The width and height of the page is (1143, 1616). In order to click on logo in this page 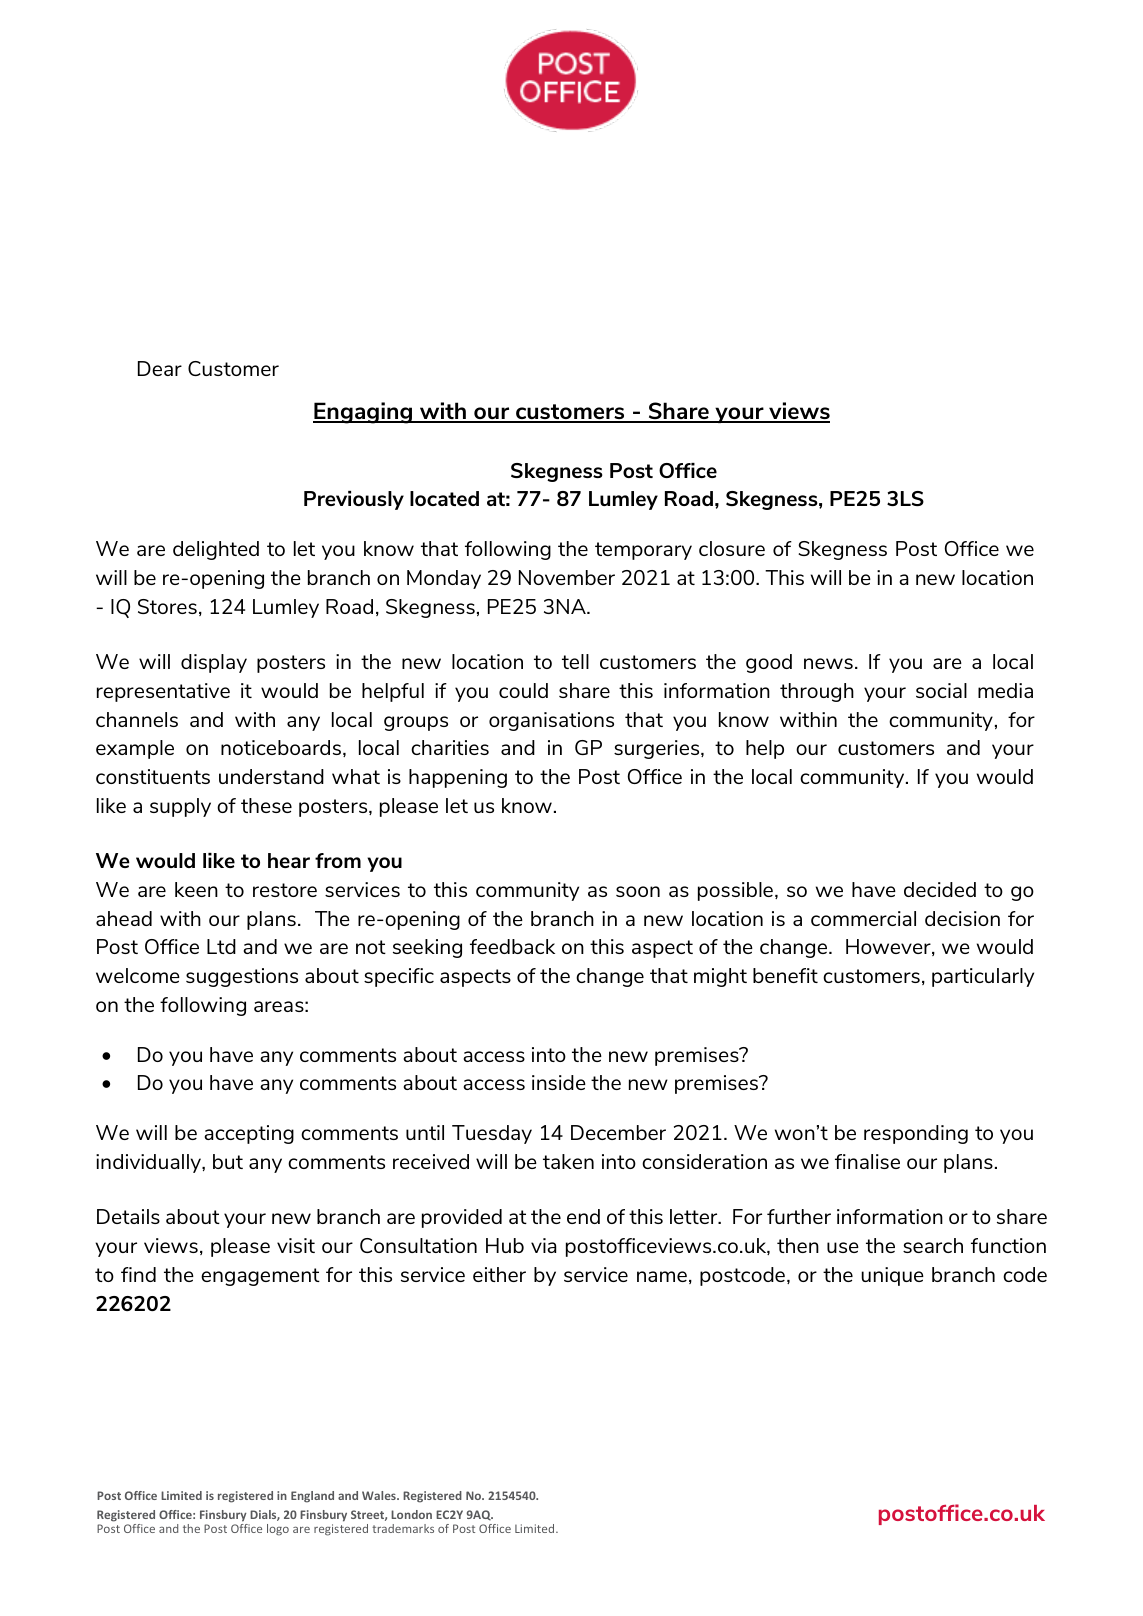, I will do `click(278, 1530)`.
